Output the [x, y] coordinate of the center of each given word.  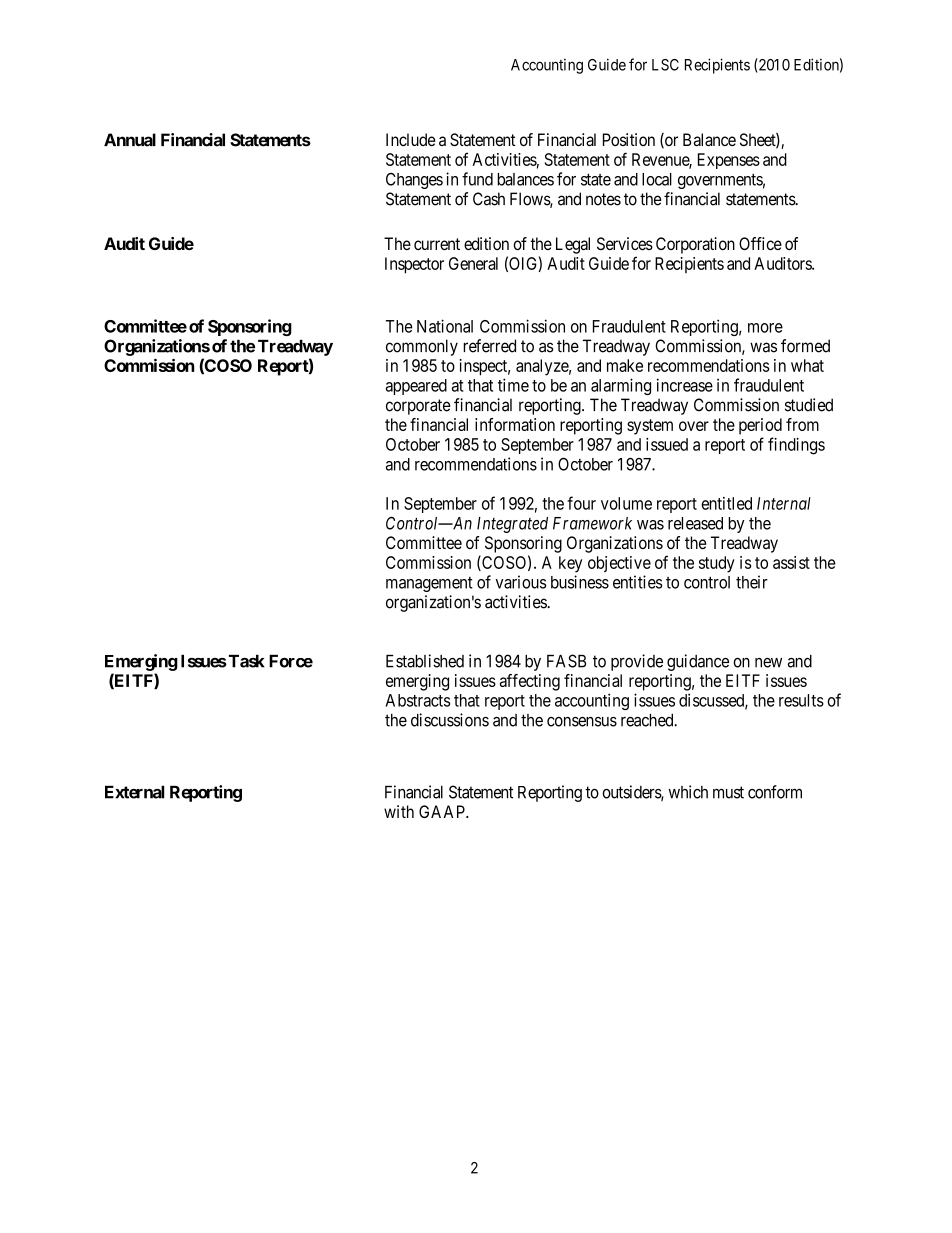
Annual [130, 140]
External [135, 792]
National [445, 326]
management [429, 584]
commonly [422, 347]
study [717, 564]
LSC [665, 65]
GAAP [443, 811]
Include [410, 139]
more [765, 328]
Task [245, 661]
